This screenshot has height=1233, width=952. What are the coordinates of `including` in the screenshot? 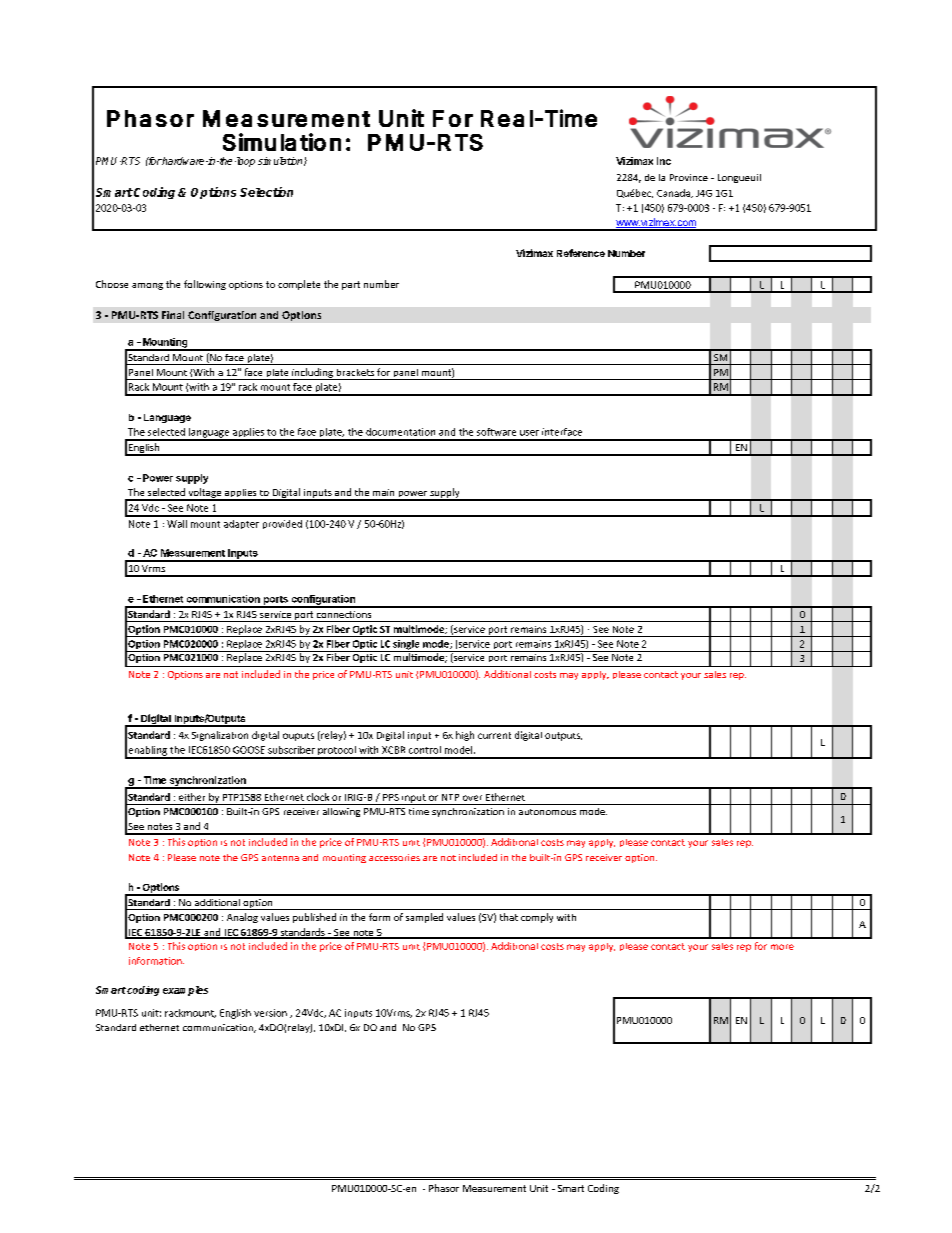 It's located at (312, 374).
